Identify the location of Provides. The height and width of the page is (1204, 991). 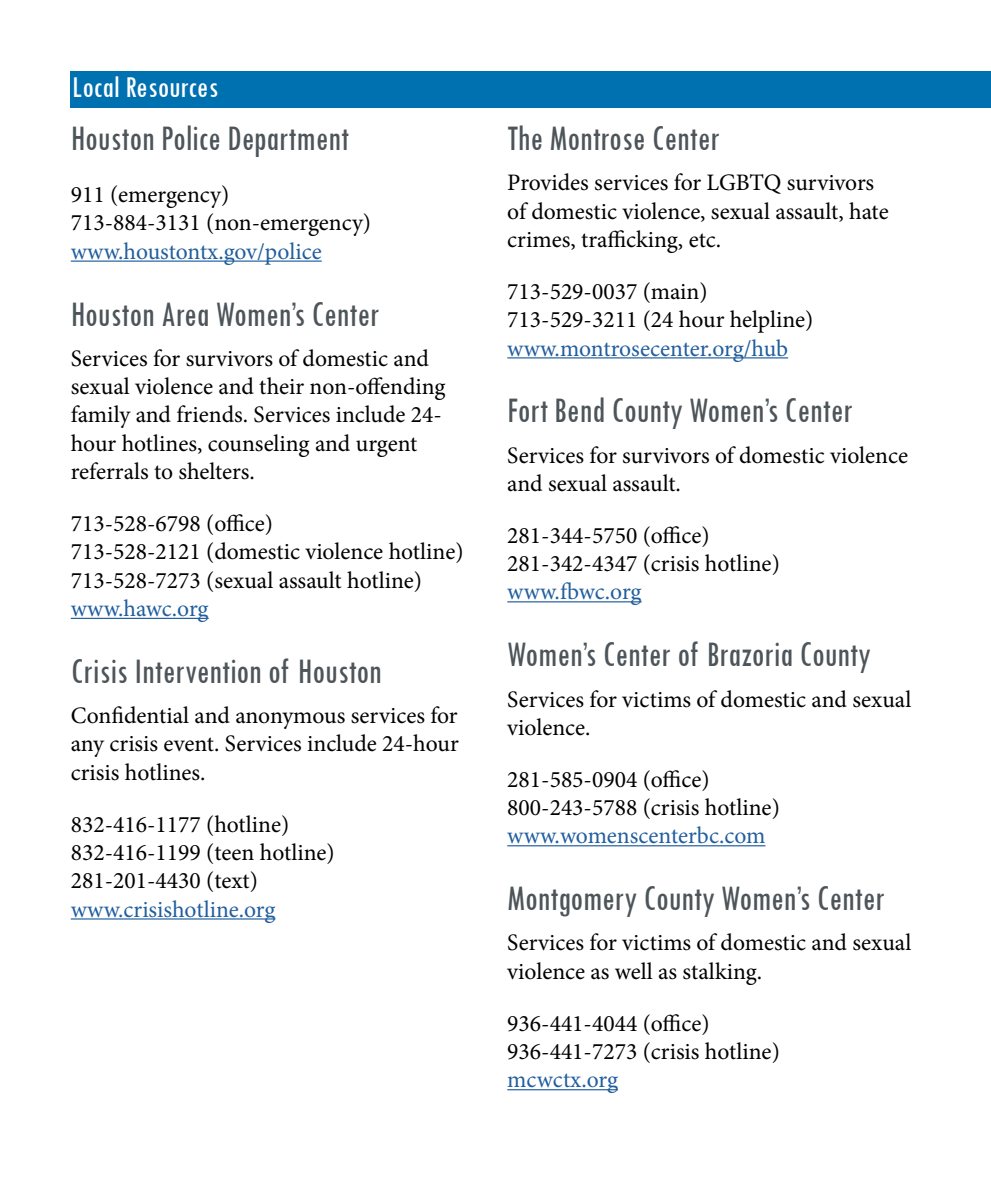
(548, 182).
